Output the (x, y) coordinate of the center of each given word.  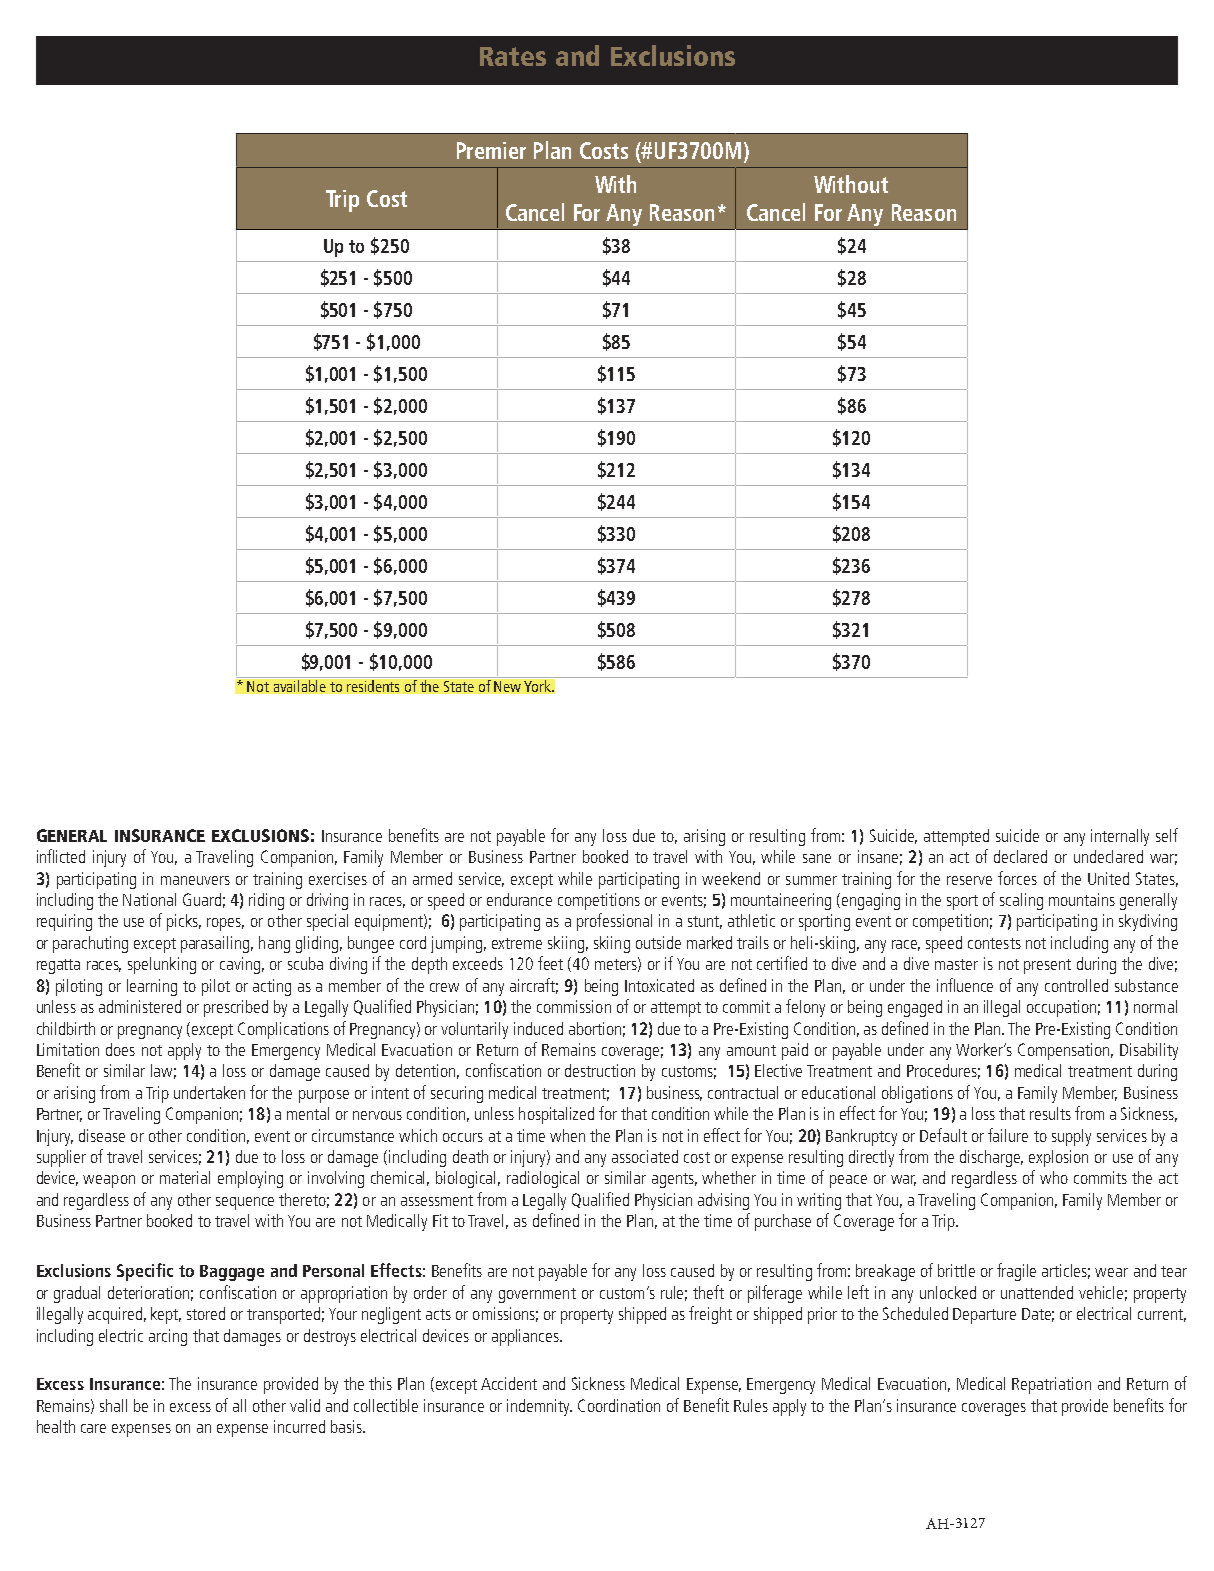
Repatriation (1051, 1385)
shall (113, 1405)
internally (1120, 837)
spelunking (162, 965)
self (1167, 835)
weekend (731, 878)
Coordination (619, 1405)
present (1047, 966)
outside (658, 942)
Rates (513, 56)
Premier (491, 150)
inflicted (61, 856)
